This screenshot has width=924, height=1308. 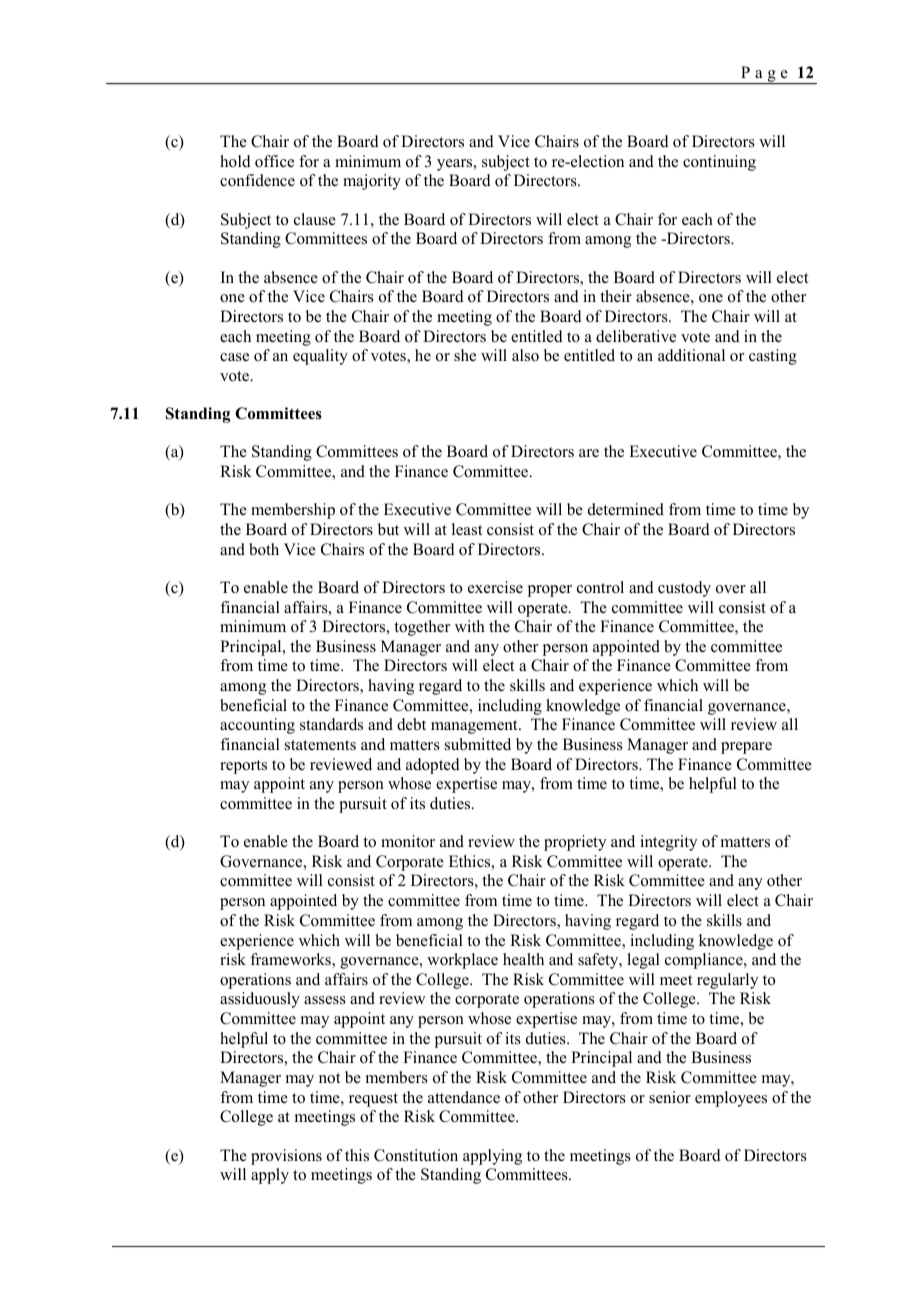 I want to click on standards, so click(x=331, y=724).
